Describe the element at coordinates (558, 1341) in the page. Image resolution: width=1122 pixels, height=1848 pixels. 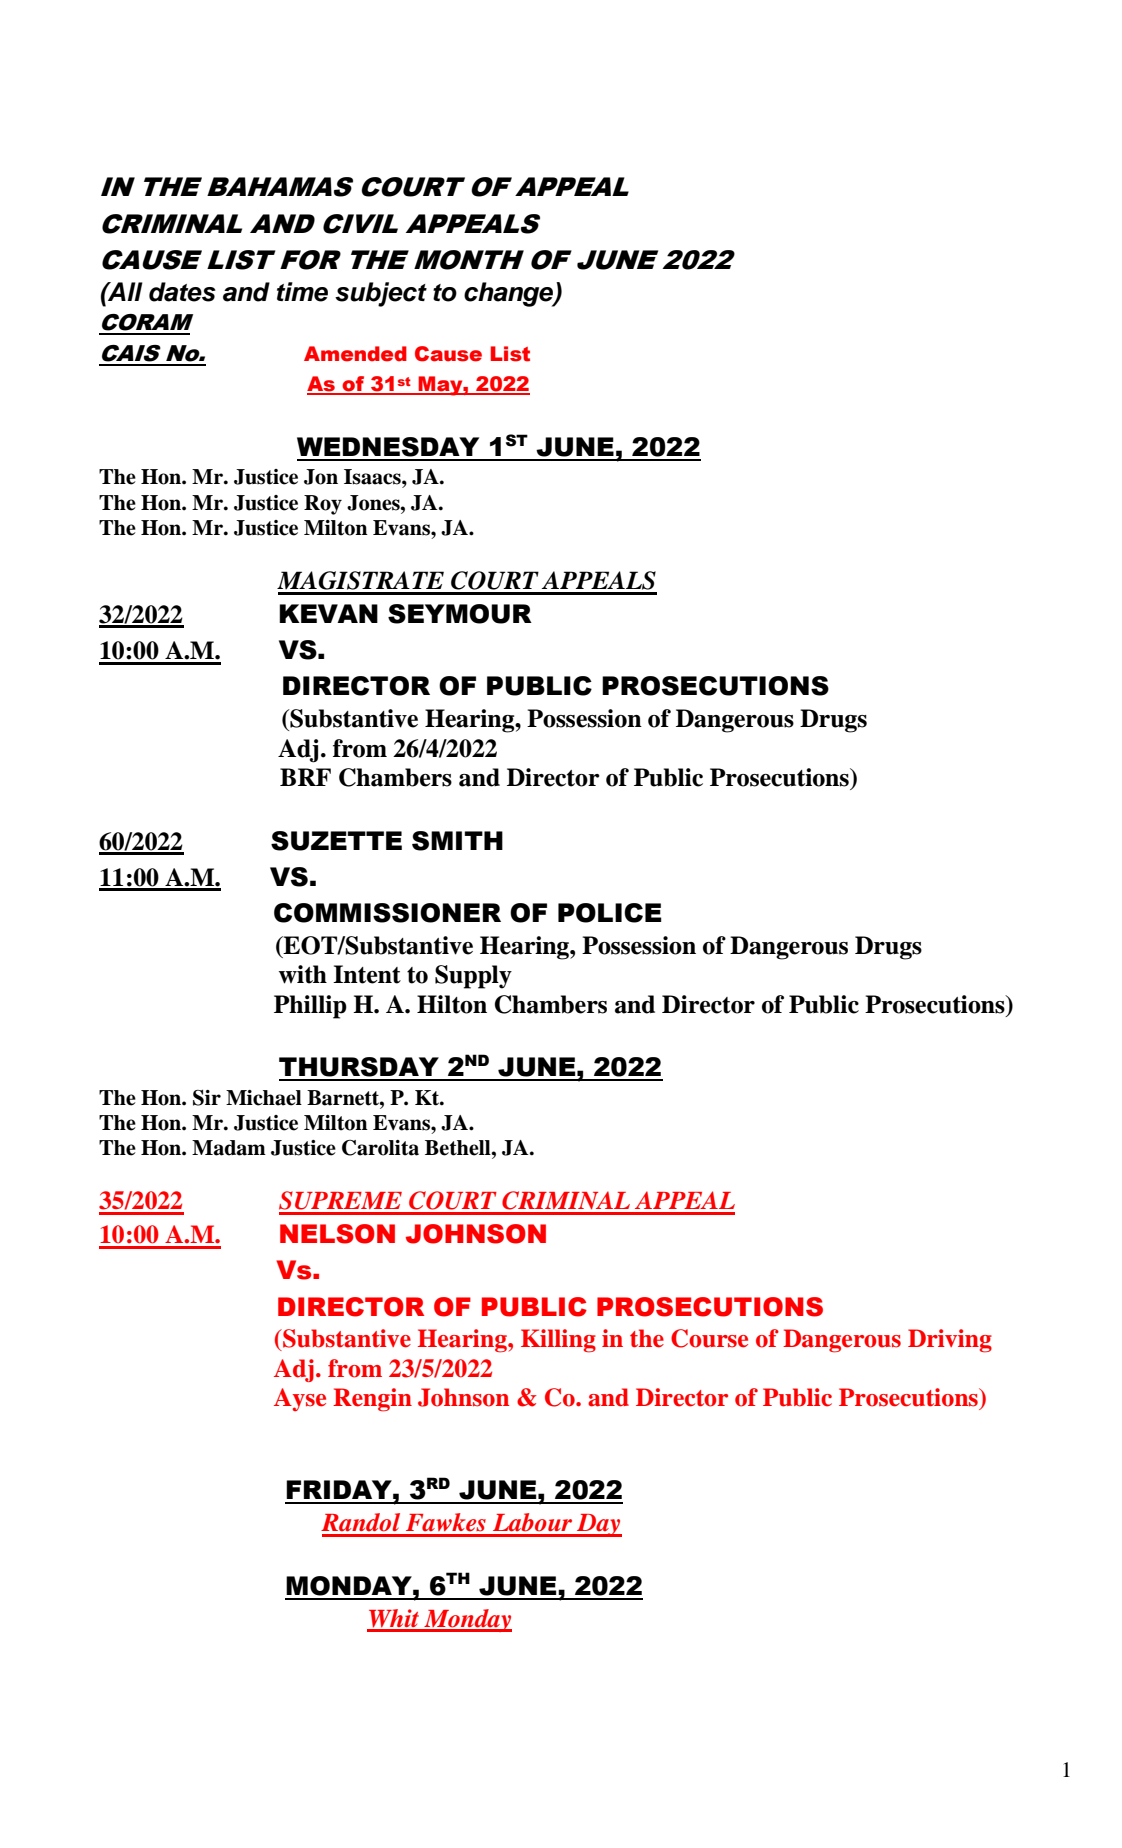
I see `Killing` at that location.
